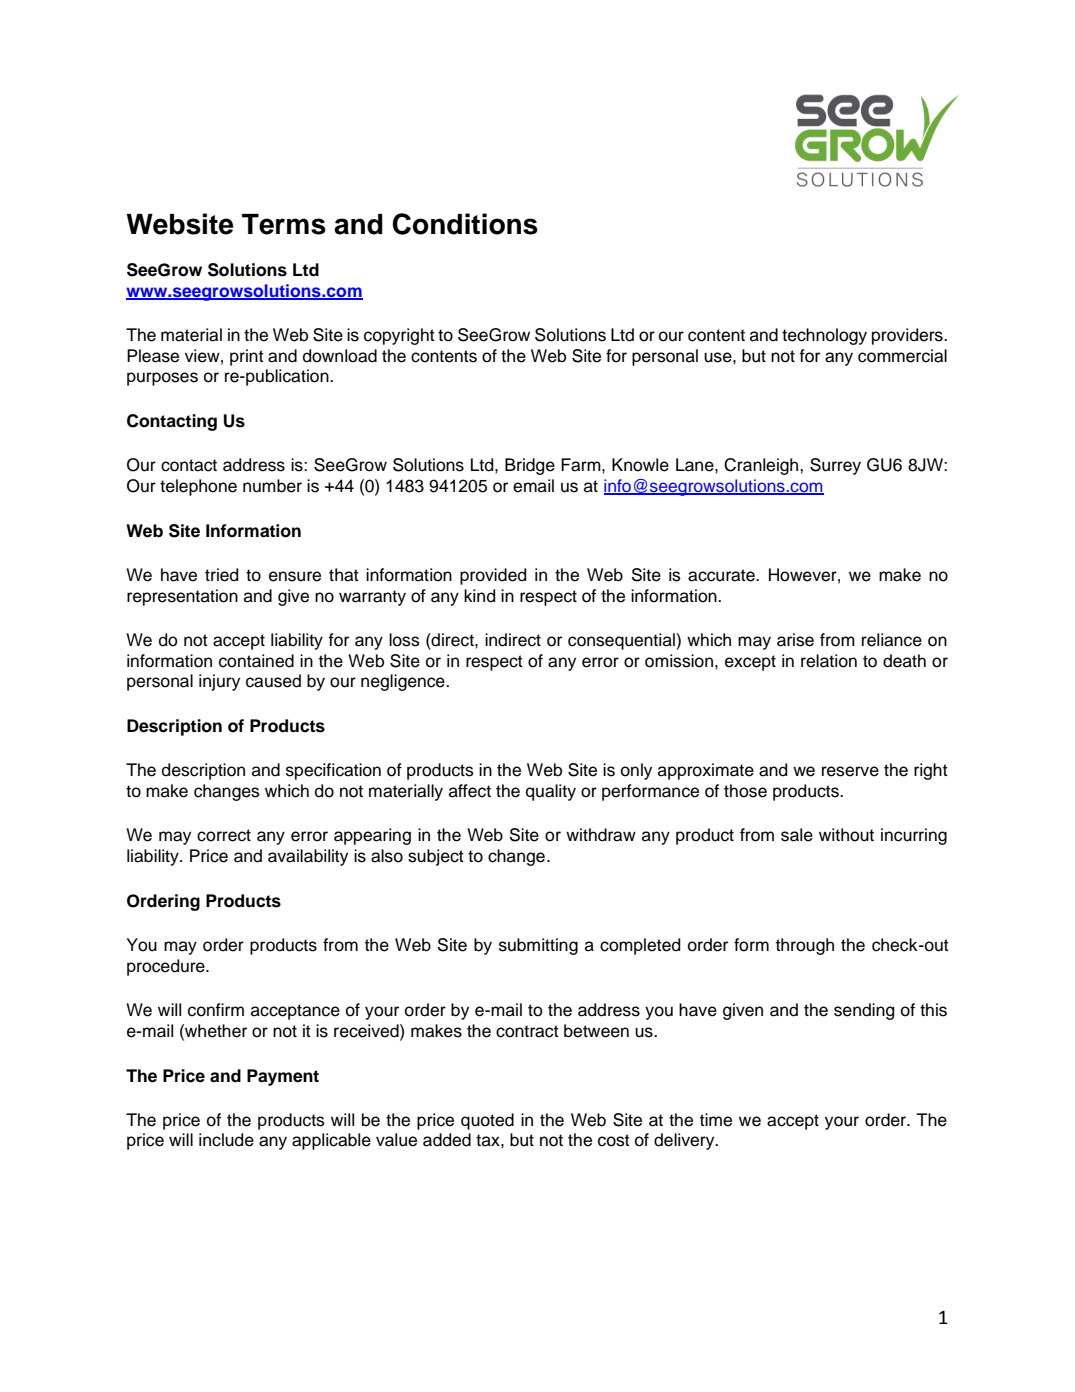 Image resolution: width=1075 pixels, height=1392 pixels. I want to click on technology, so click(824, 336).
